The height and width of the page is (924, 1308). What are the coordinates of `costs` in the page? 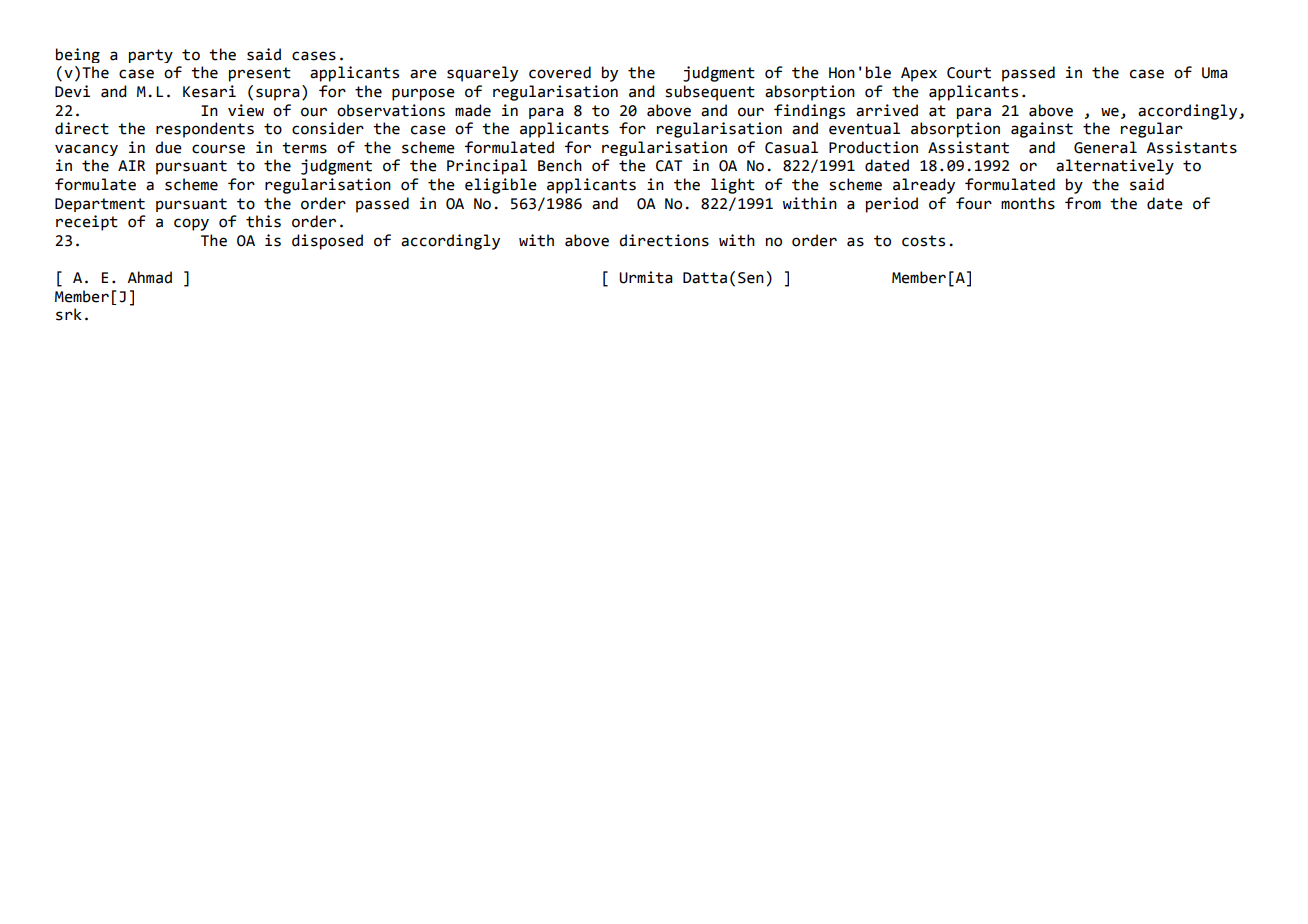 It's located at (923, 241).
